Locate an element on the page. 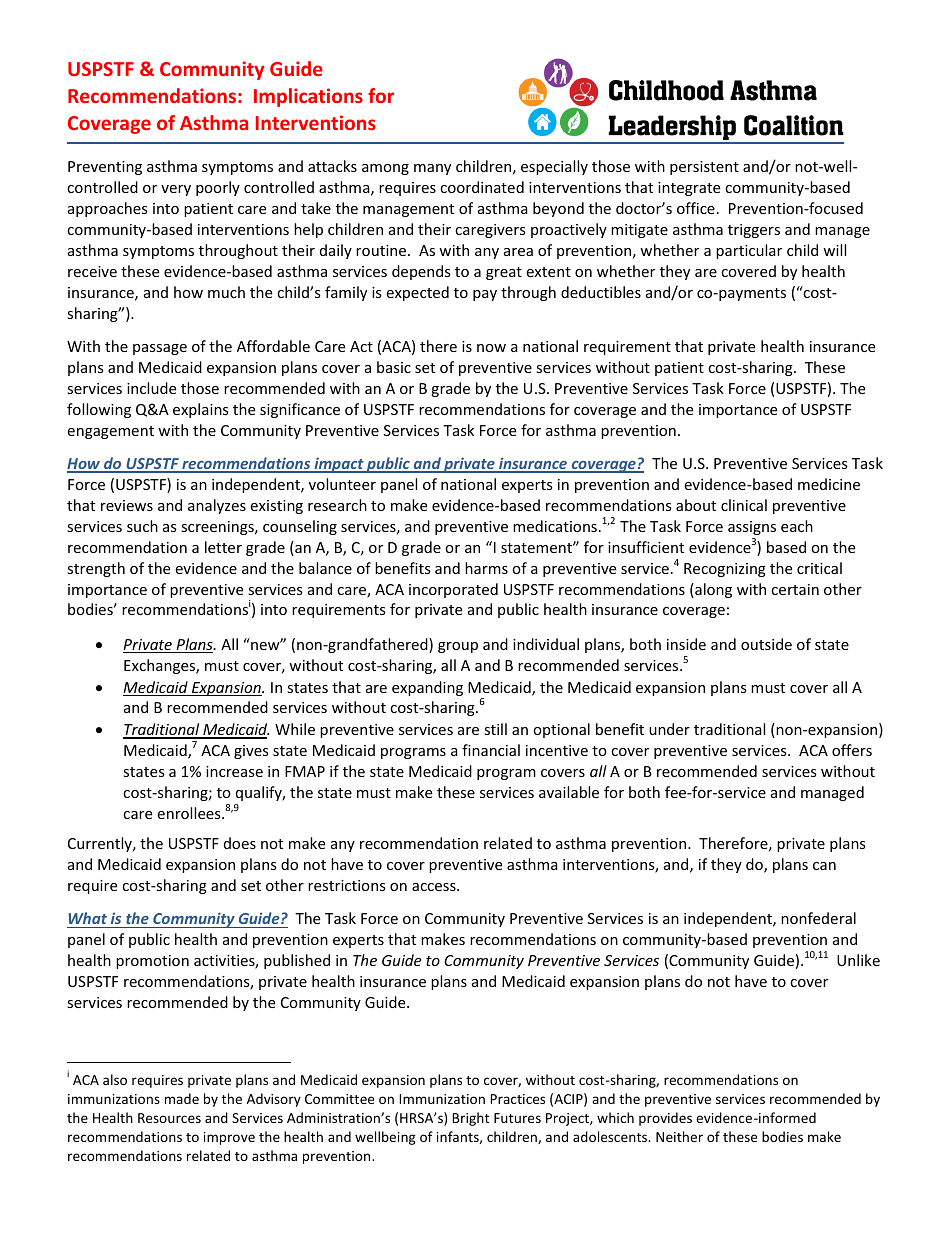  financial is located at coordinates (491, 750).
